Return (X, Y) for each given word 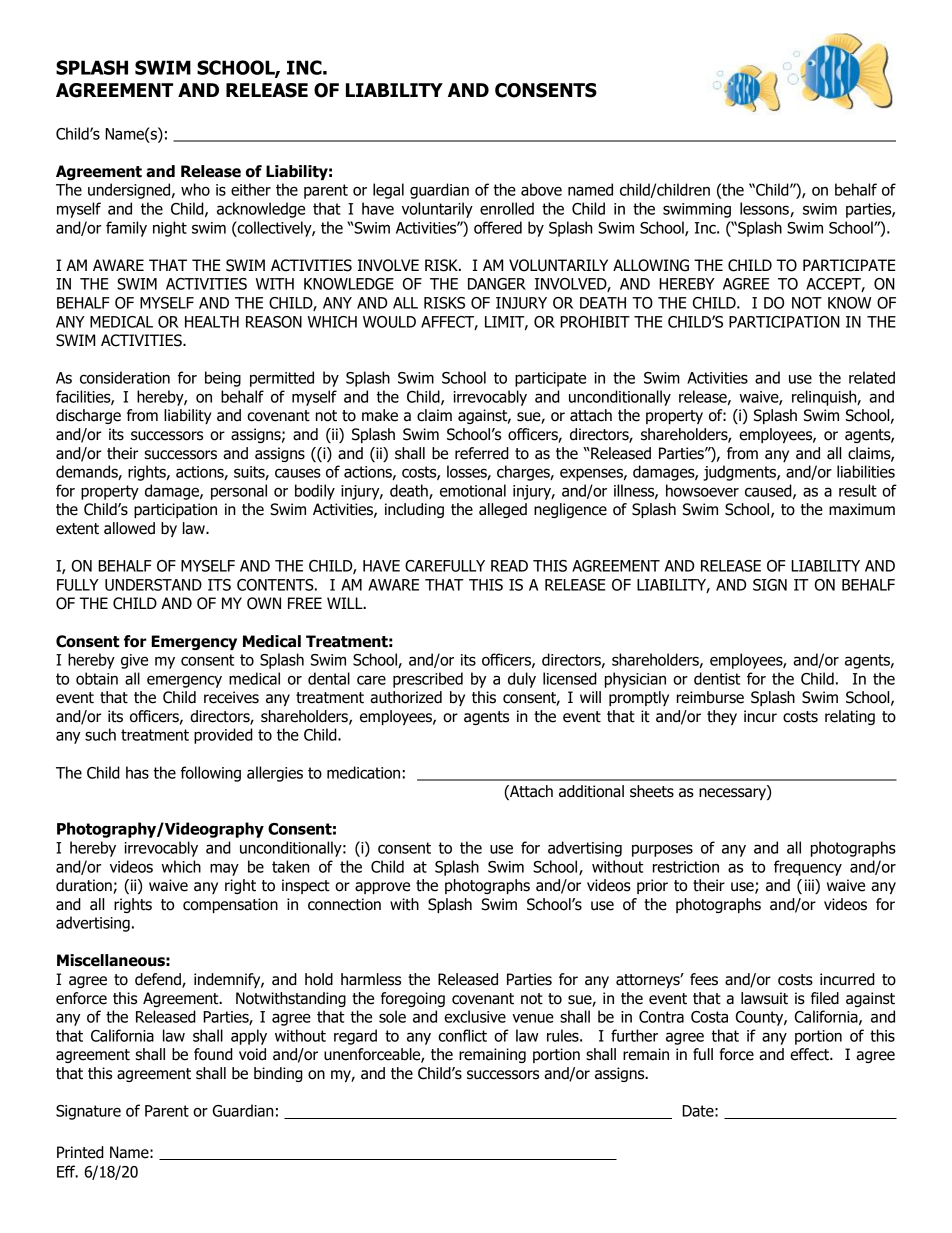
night (170, 229)
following (211, 774)
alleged (503, 510)
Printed (80, 1152)
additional (591, 791)
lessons (765, 209)
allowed (129, 528)
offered (498, 227)
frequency (808, 868)
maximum (862, 509)
